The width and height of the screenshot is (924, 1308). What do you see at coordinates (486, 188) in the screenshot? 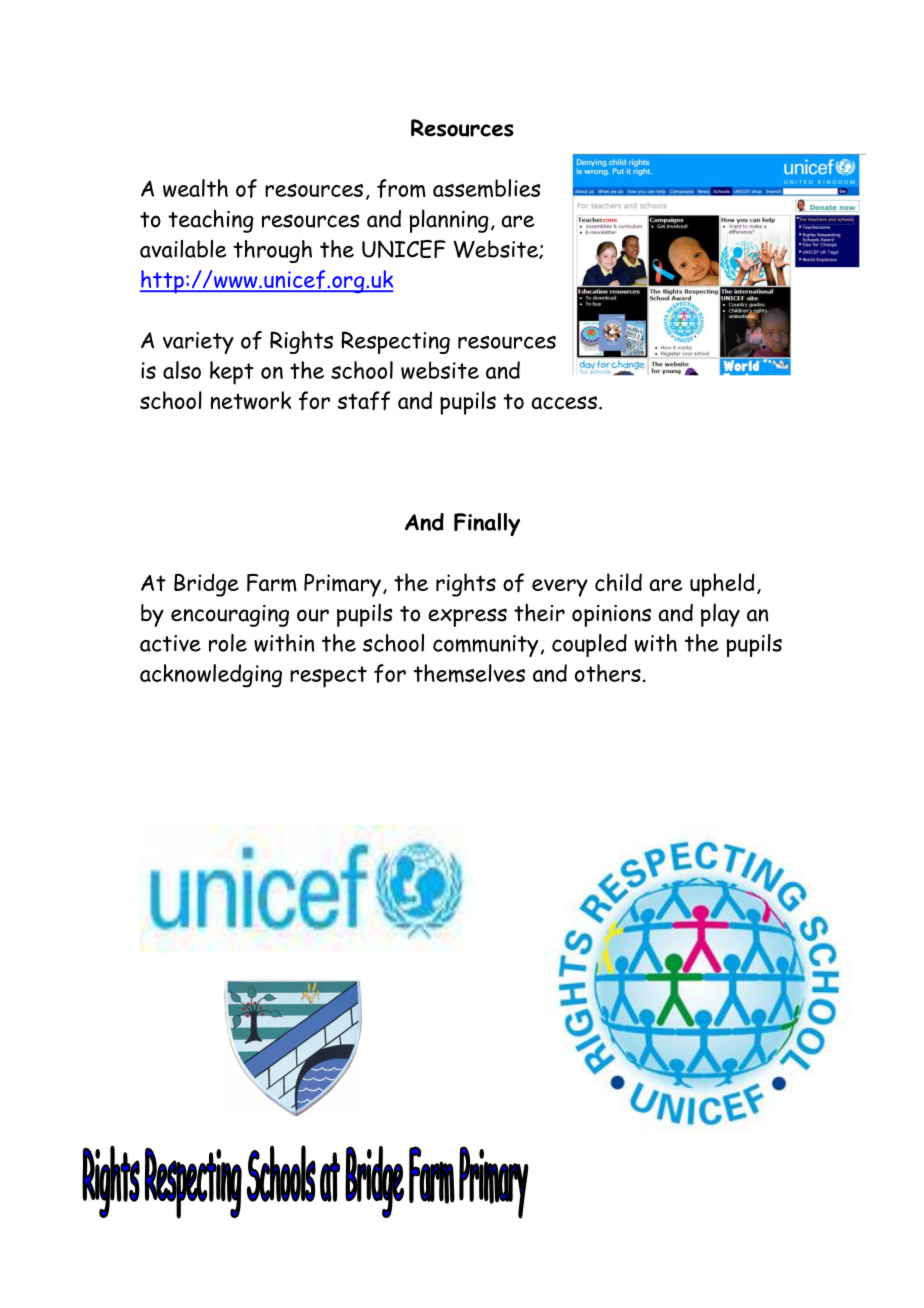
I see `assemblies` at bounding box center [486, 188].
